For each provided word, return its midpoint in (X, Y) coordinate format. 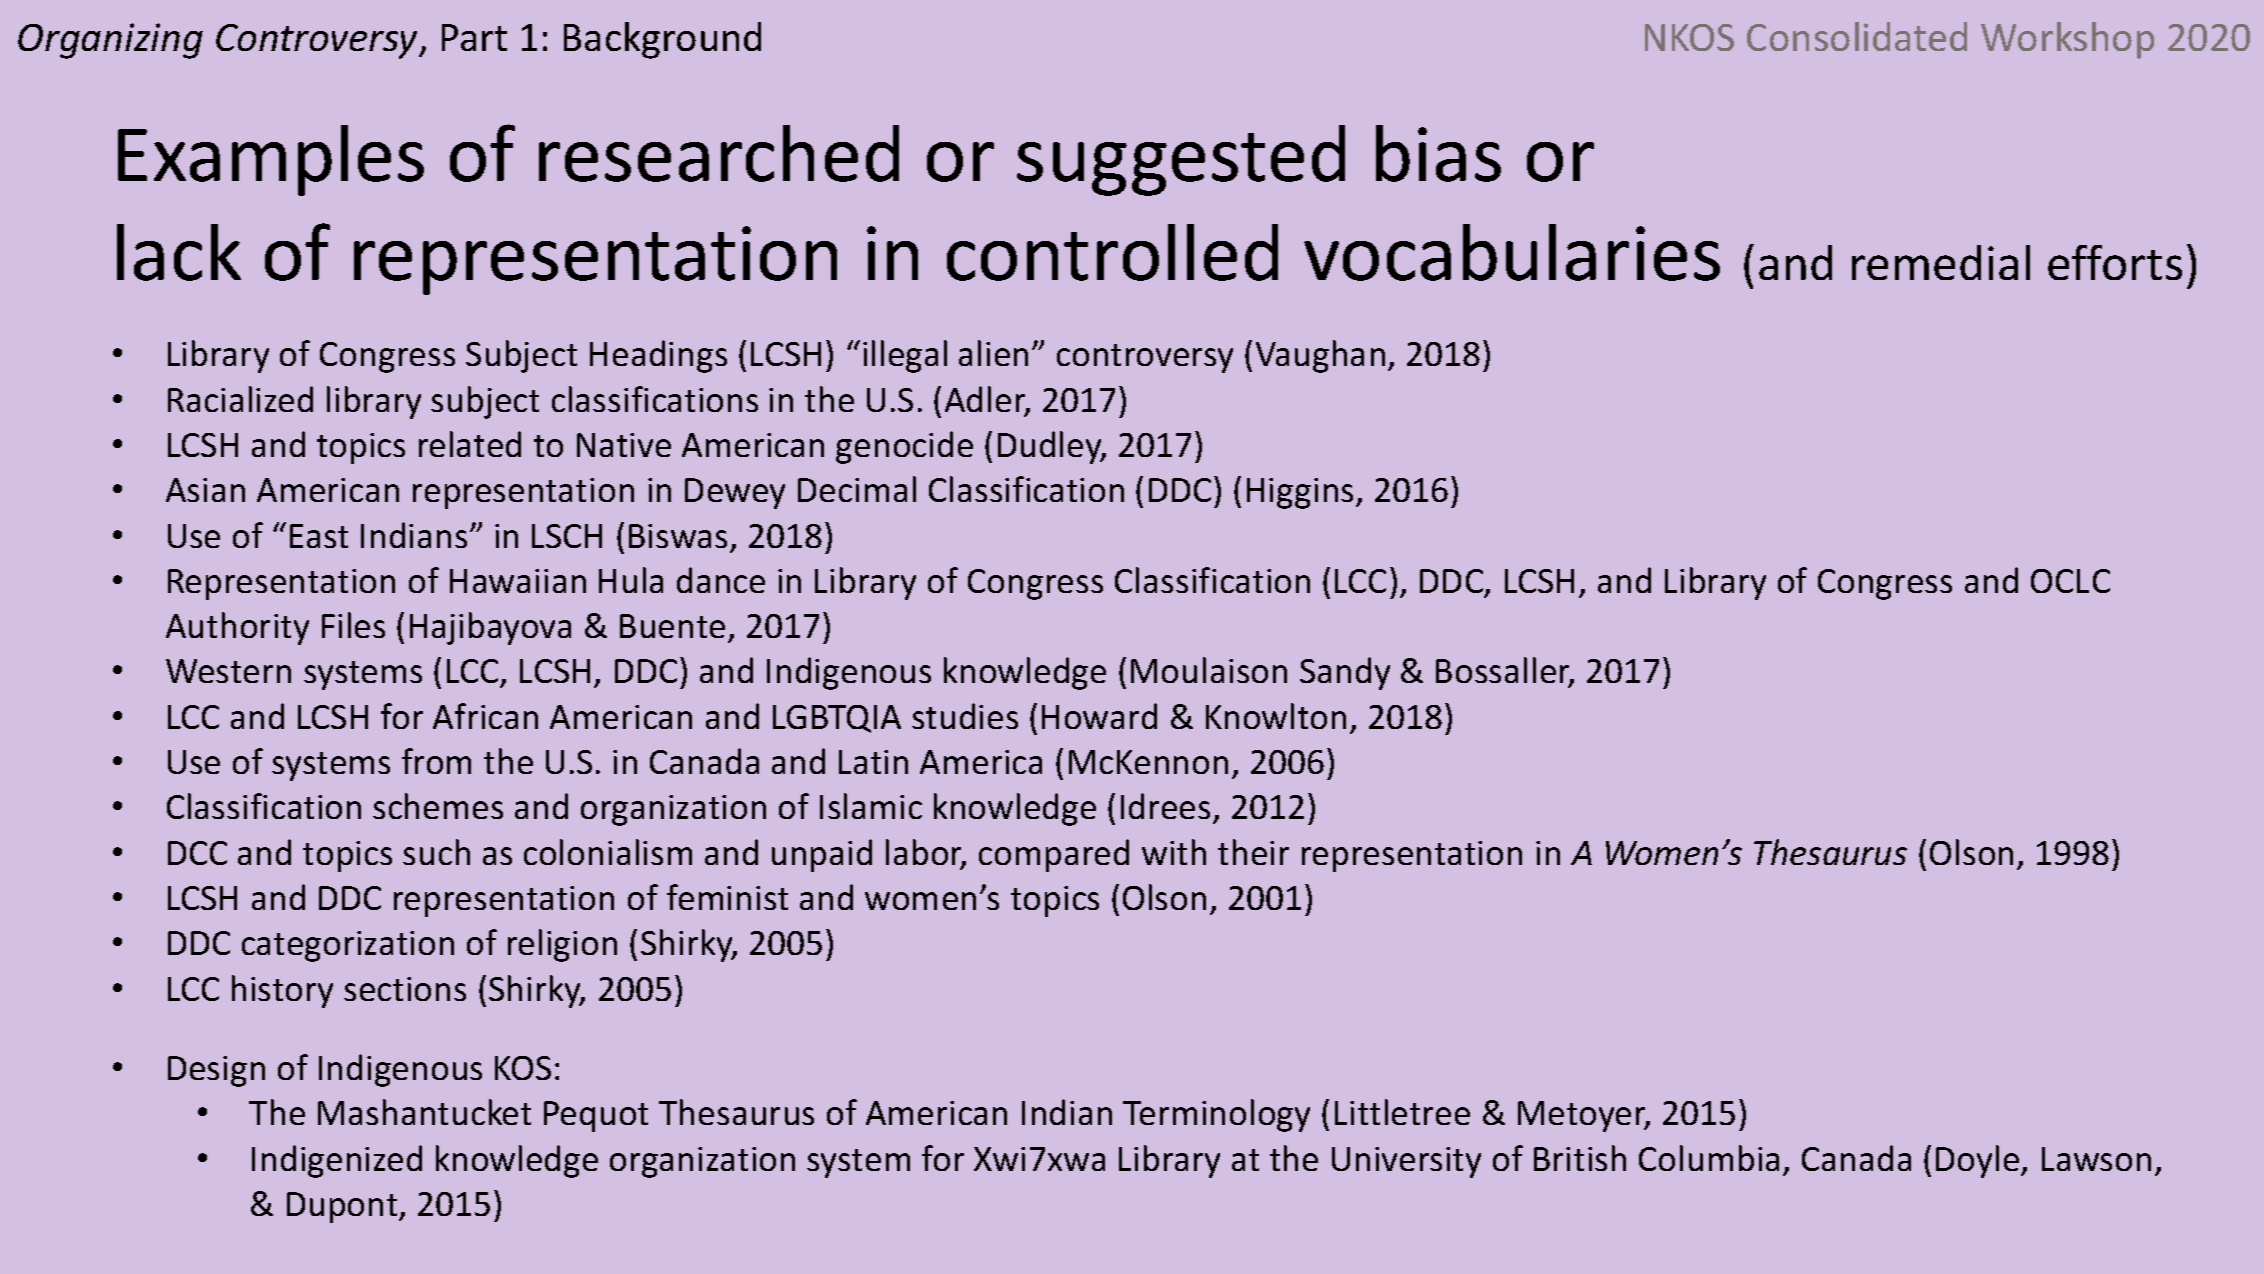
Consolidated (1857, 36)
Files (353, 625)
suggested (1181, 160)
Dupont (343, 1207)
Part (474, 37)
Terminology (1216, 1115)
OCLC (2070, 581)
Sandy (1345, 673)
